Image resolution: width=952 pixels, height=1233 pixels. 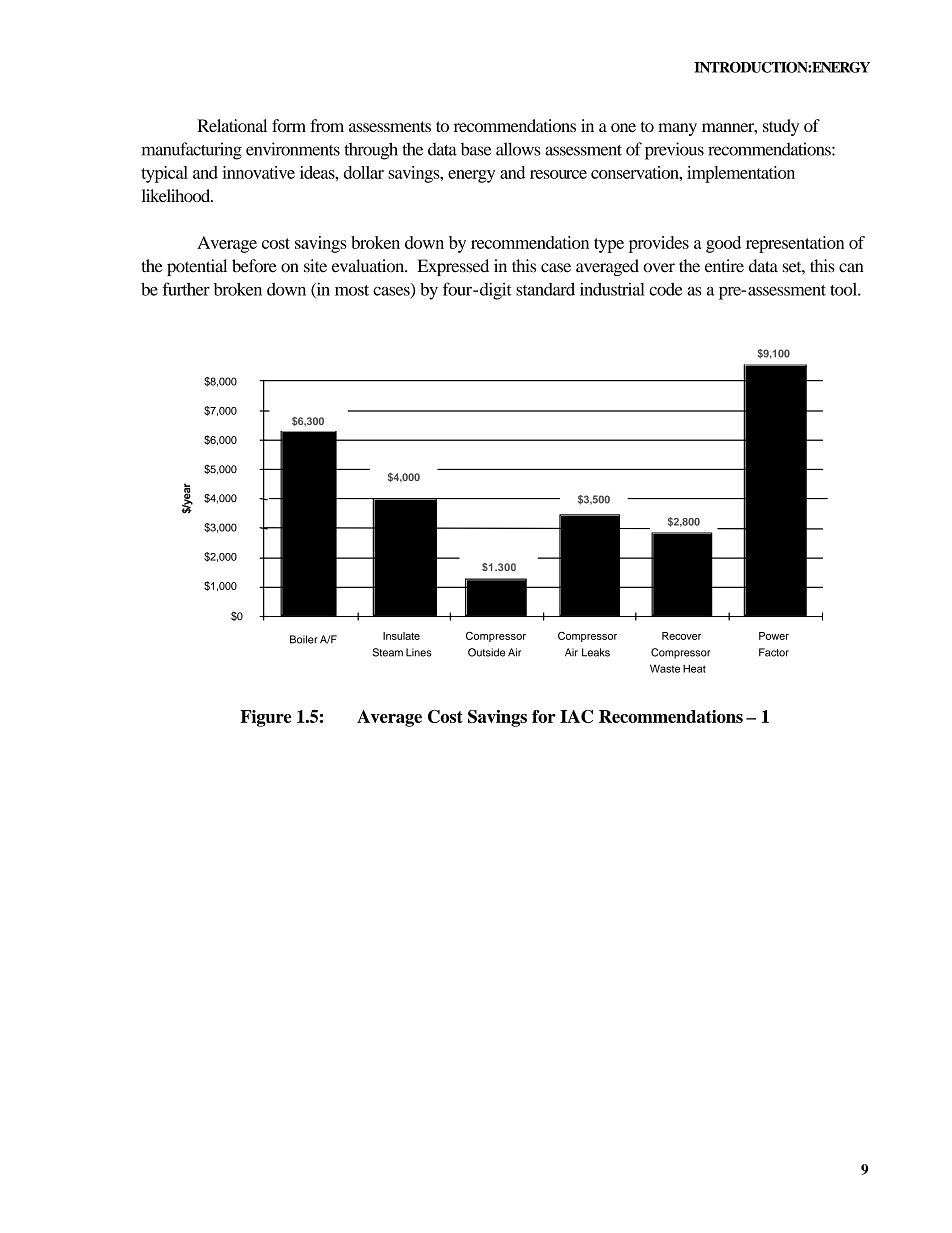 I want to click on Relational, so click(x=232, y=125).
